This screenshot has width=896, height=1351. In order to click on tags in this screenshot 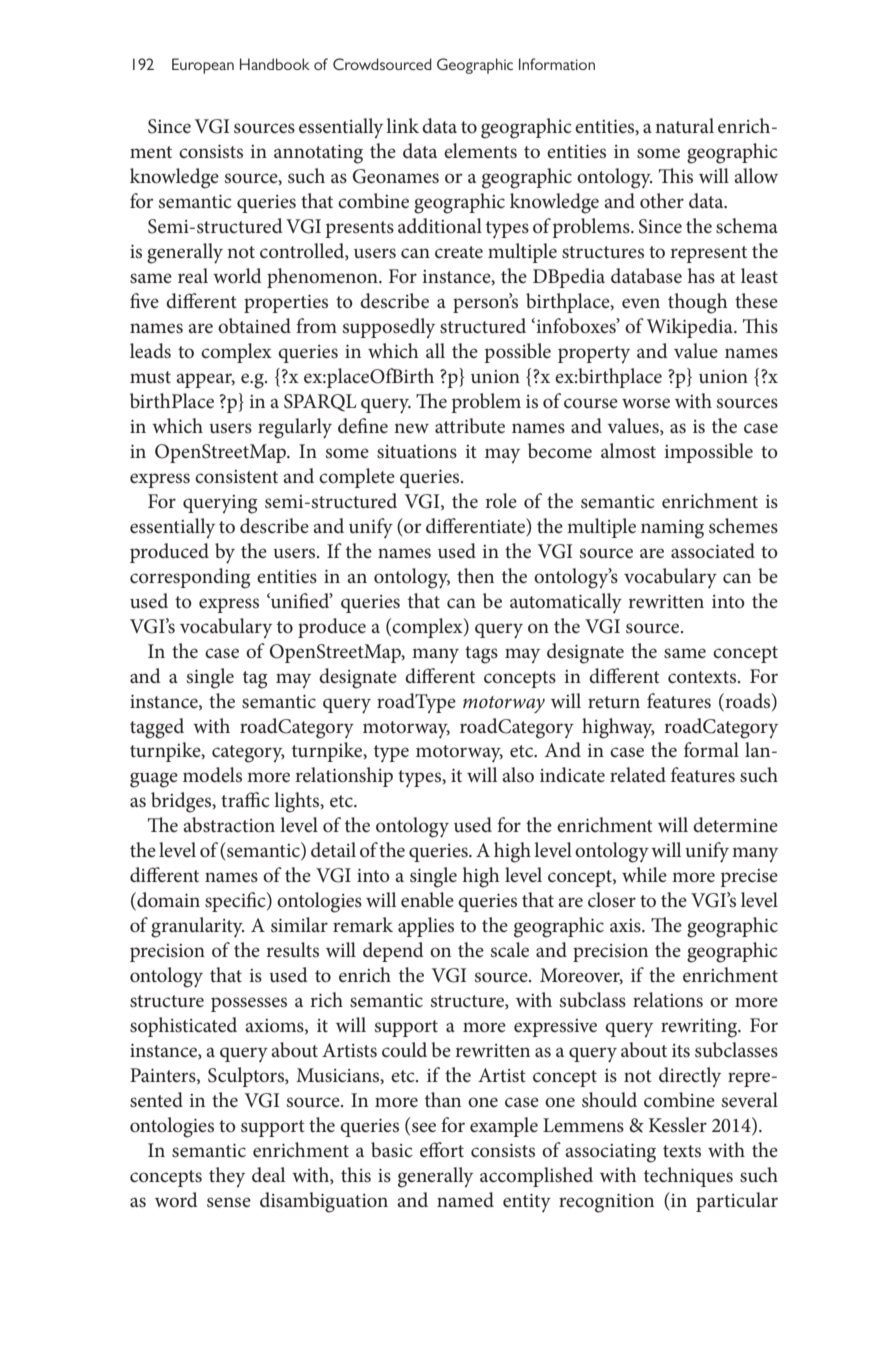, I will do `click(481, 655)`.
